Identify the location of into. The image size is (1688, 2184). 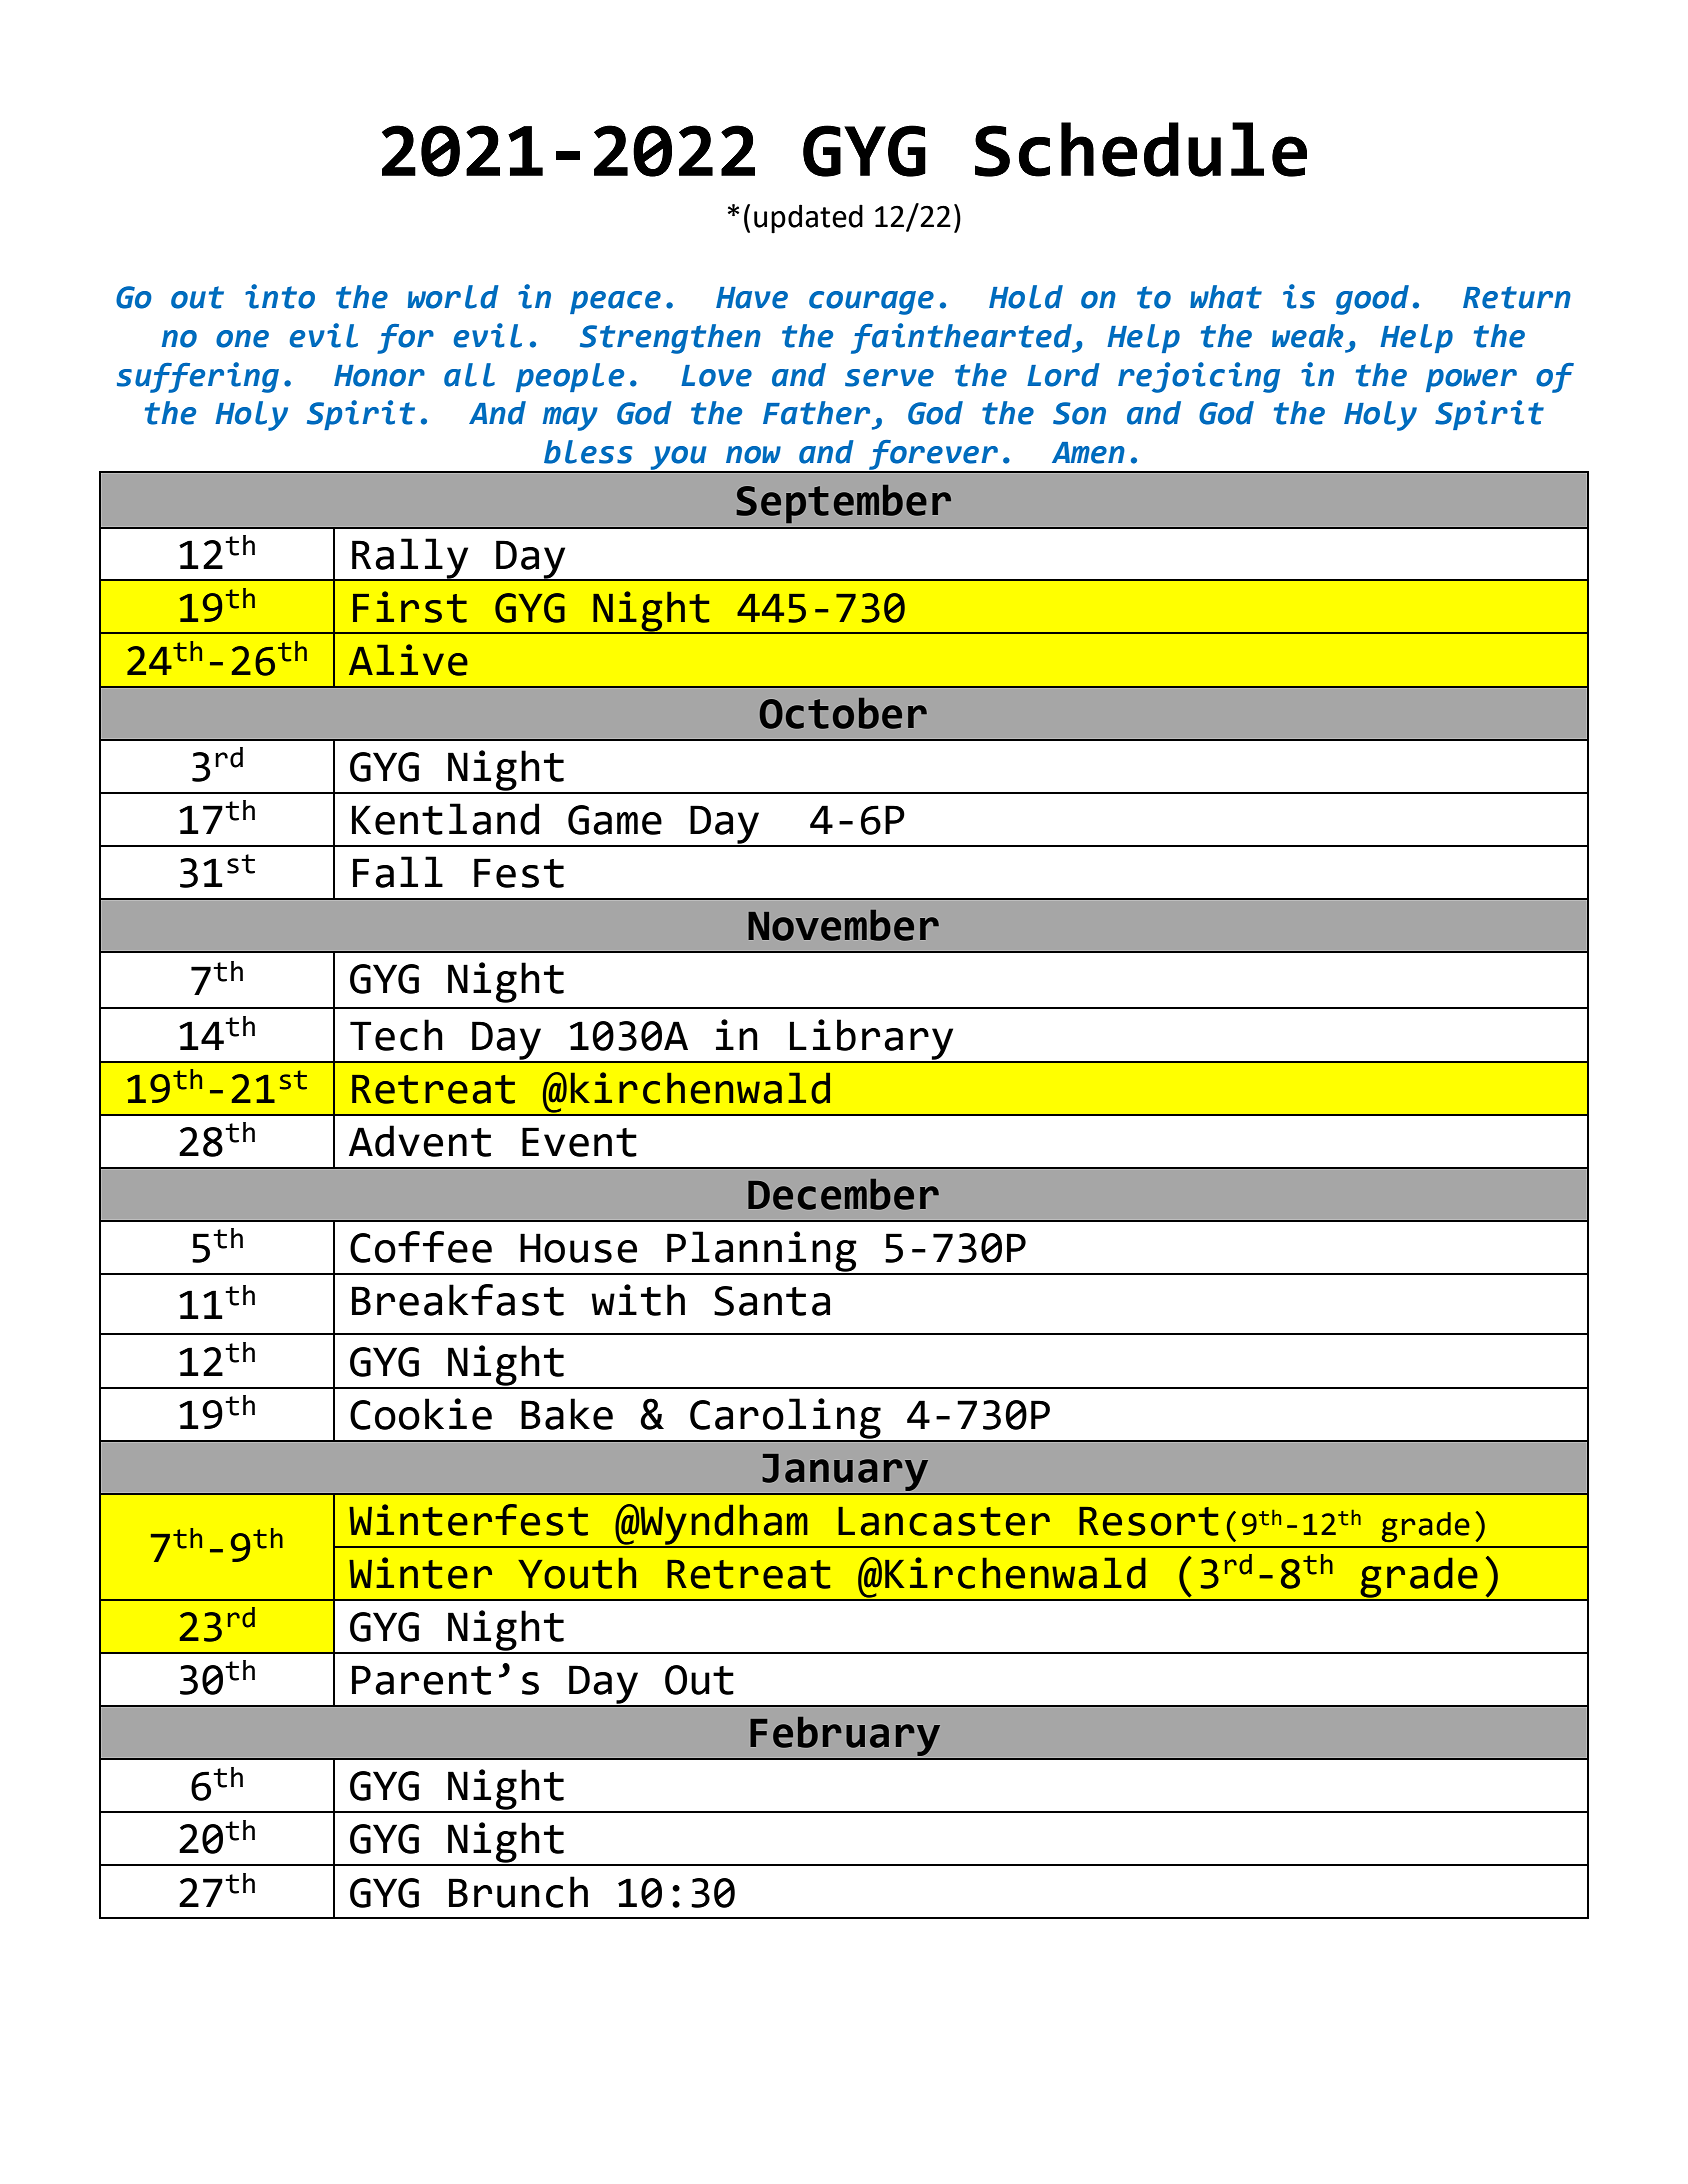
(280, 296).
